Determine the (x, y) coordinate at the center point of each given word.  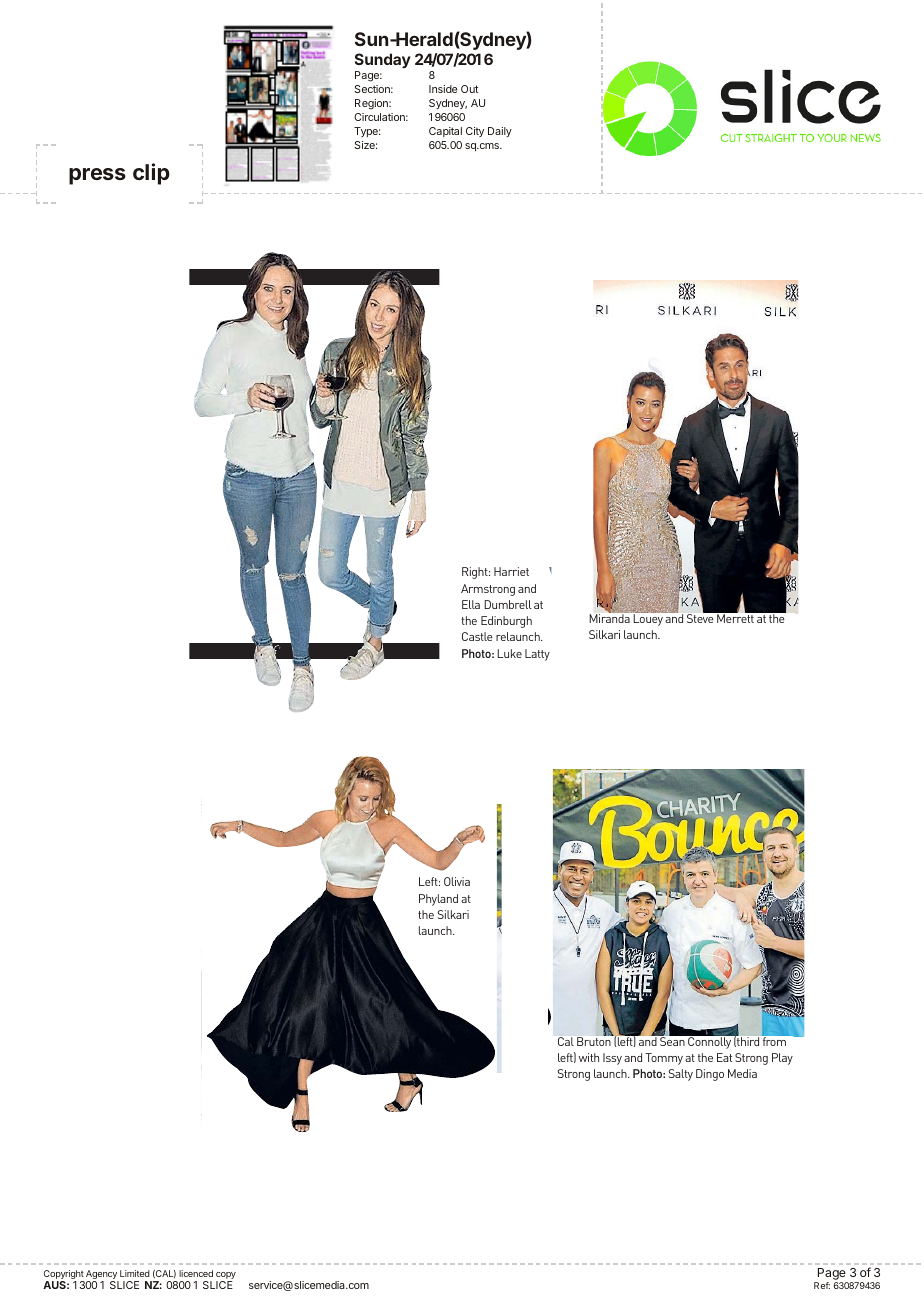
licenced (196, 1273)
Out (469, 89)
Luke (509, 653)
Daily (500, 132)
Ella (471, 604)
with (589, 1057)
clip (151, 174)
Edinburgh (506, 622)
